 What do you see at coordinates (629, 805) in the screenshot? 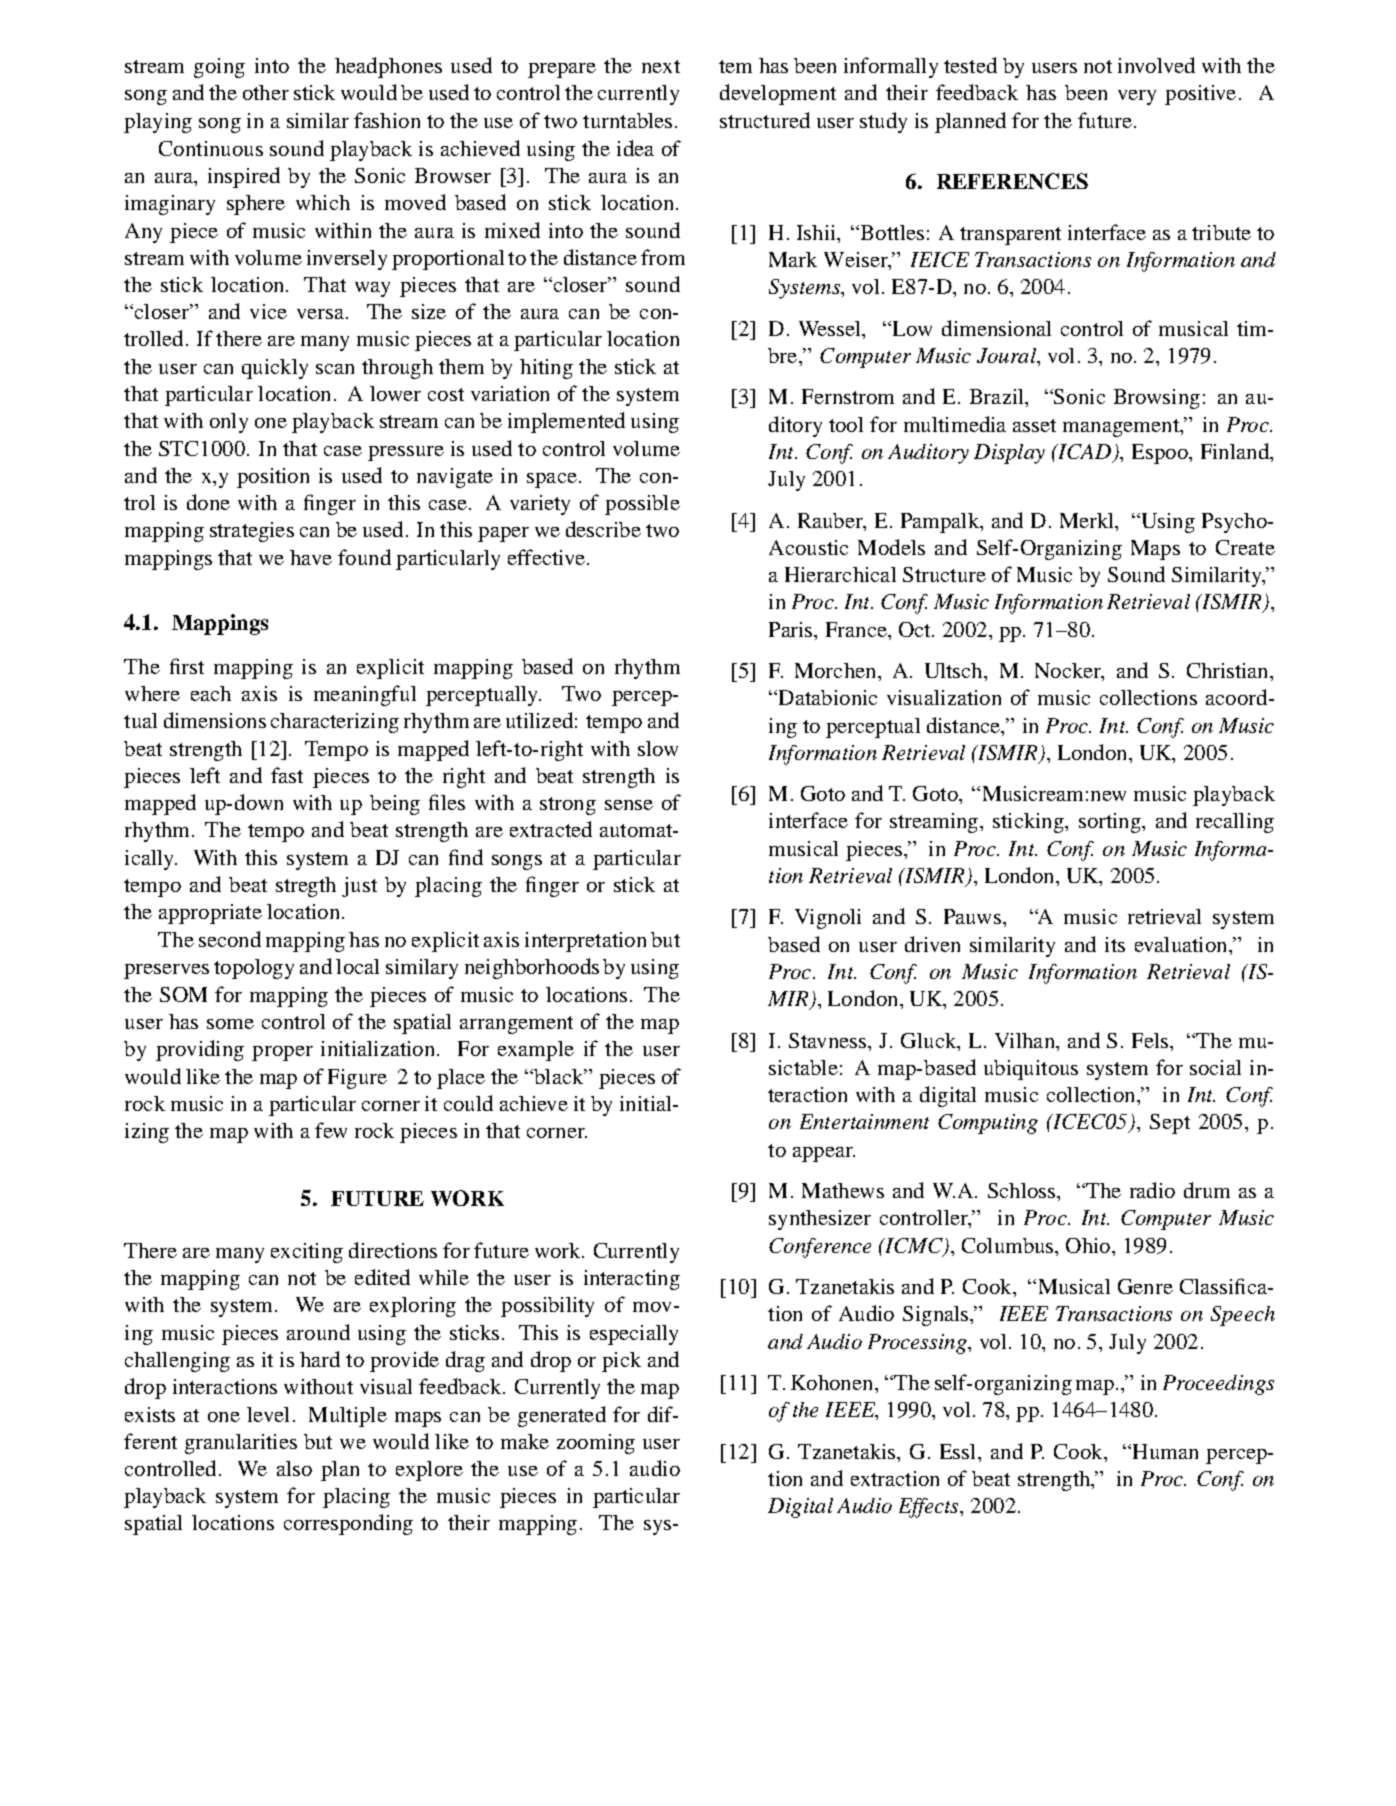
I see `sense` at bounding box center [629, 805].
